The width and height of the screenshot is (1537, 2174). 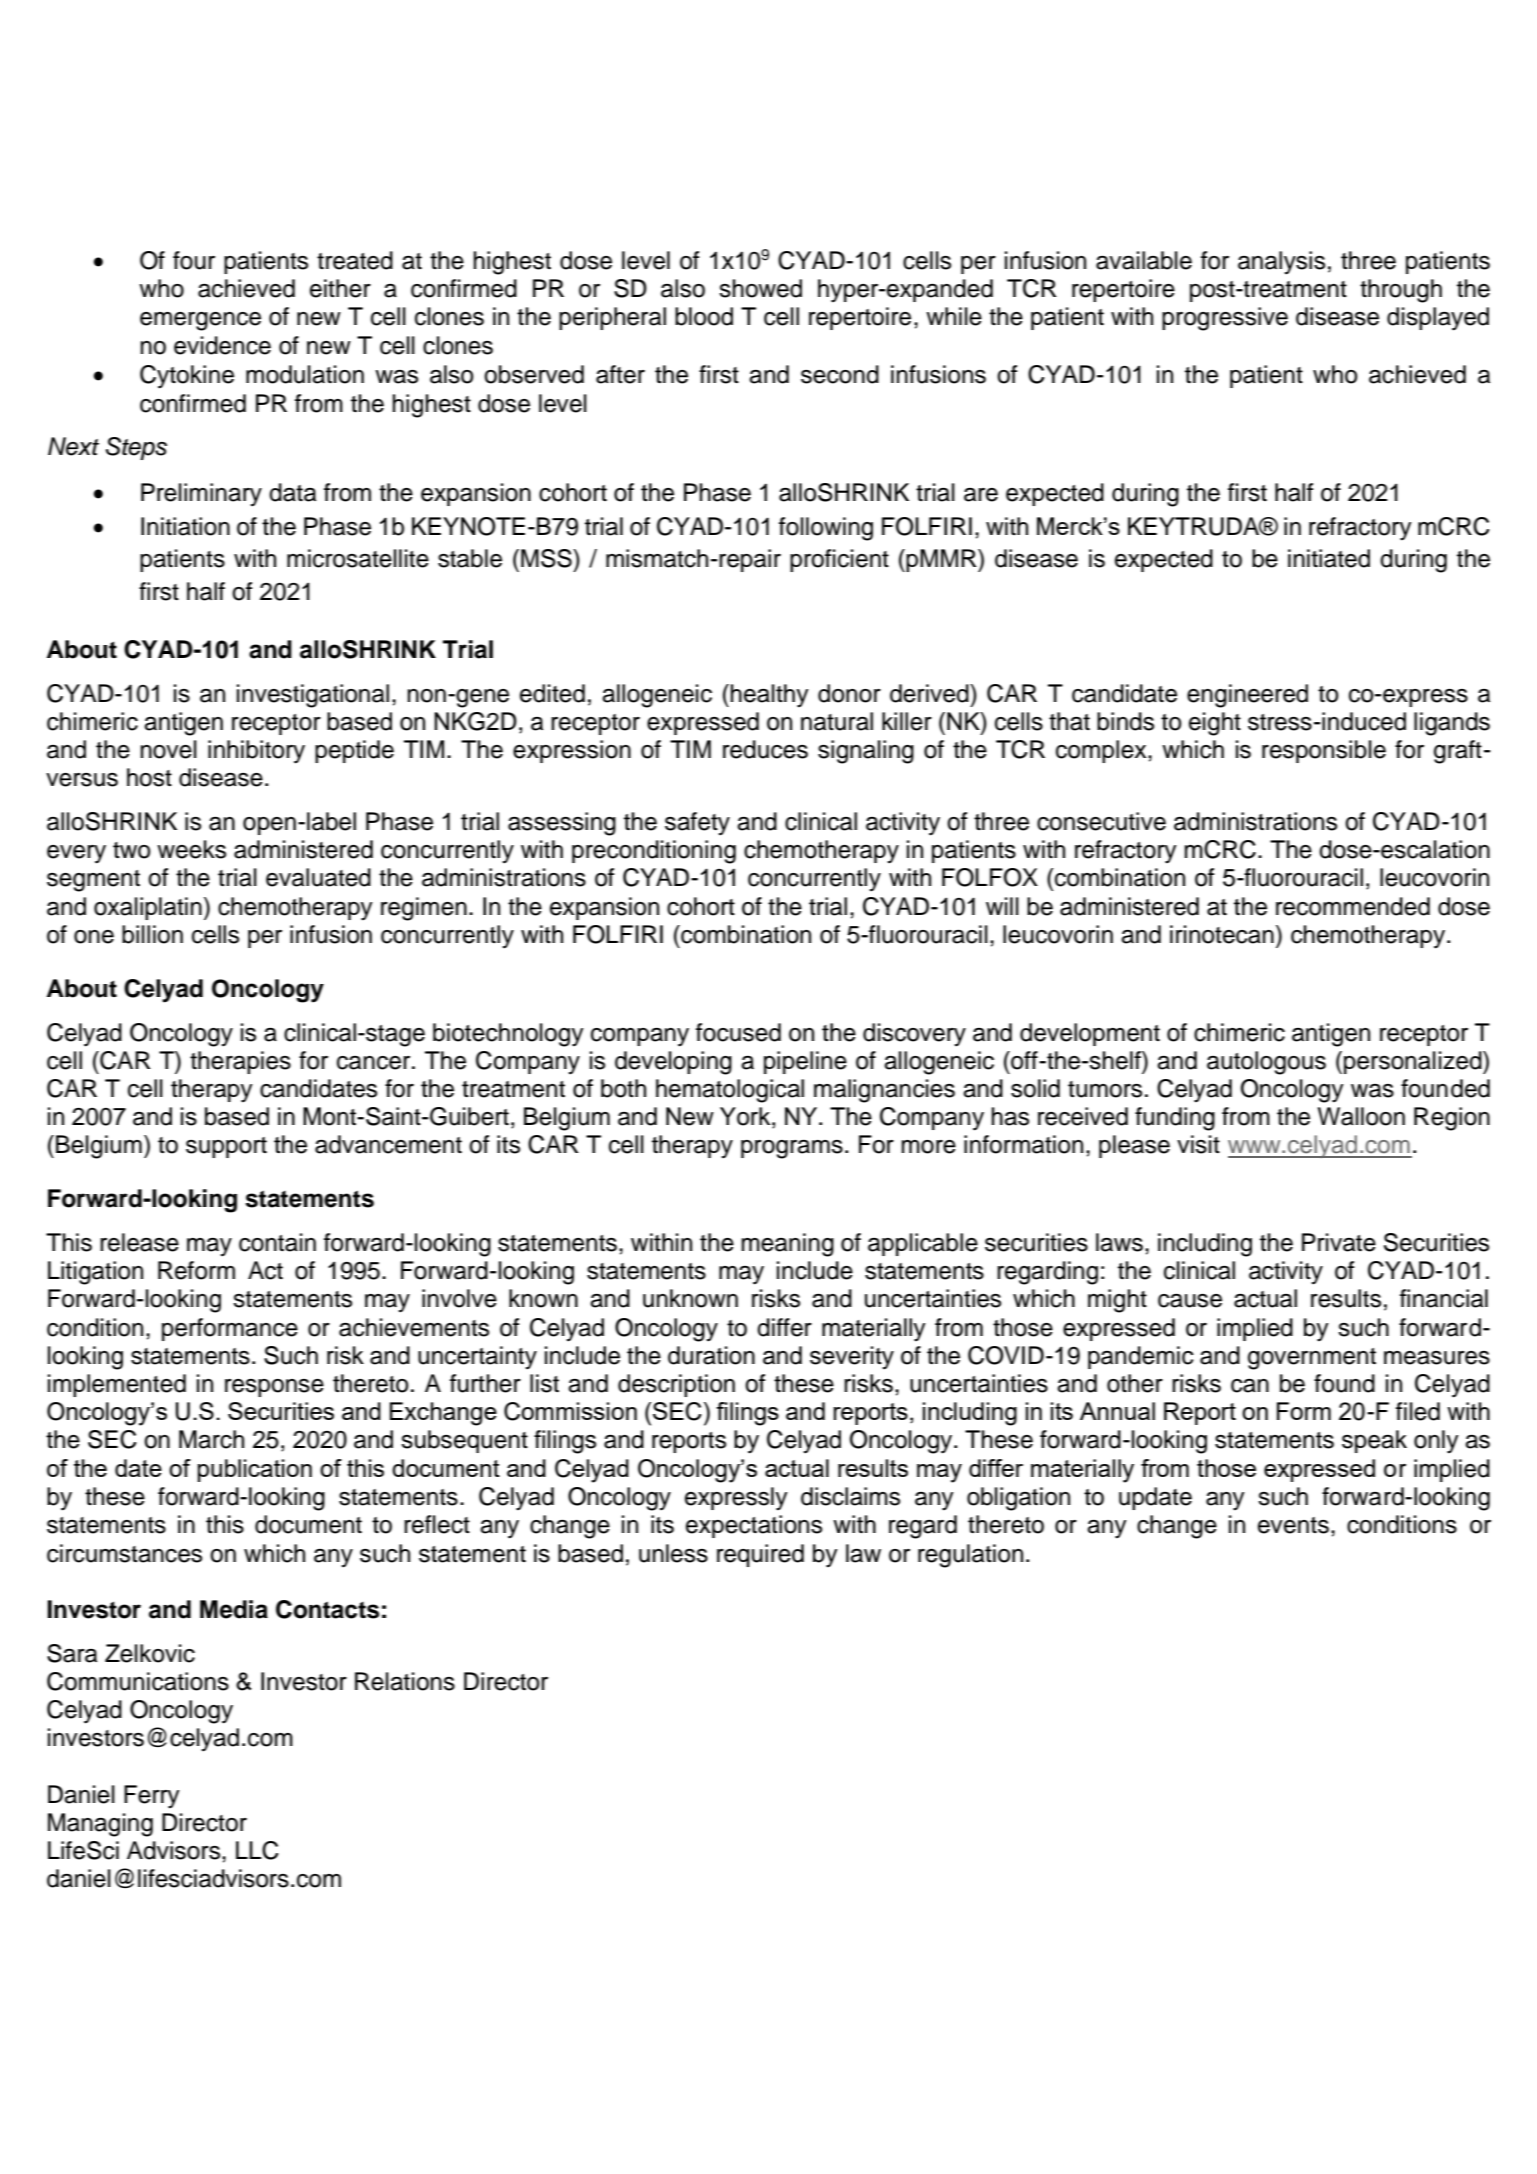 I want to click on Relations, so click(x=405, y=1681).
